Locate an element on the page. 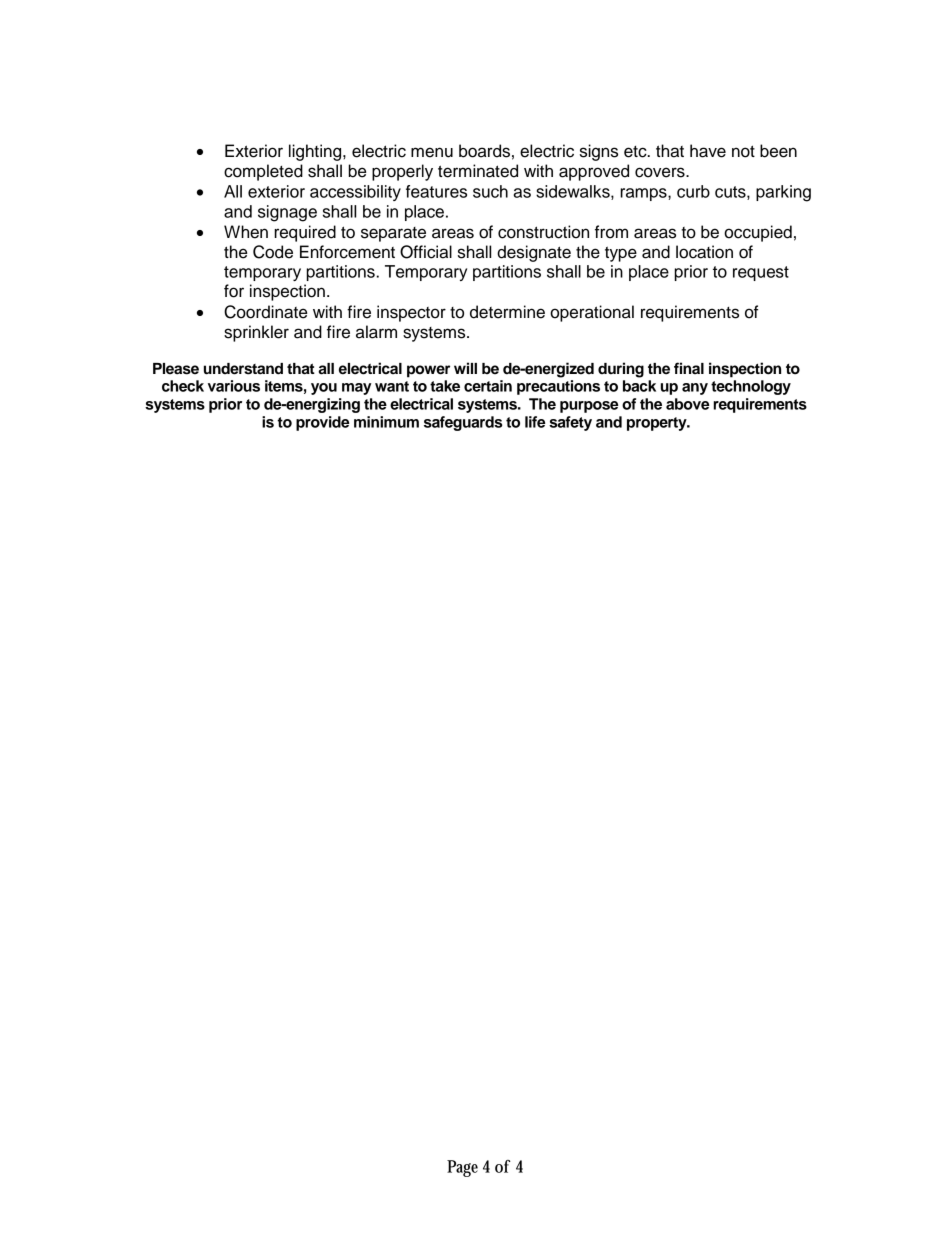 The width and height of the image is (952, 1233). life is located at coordinates (535, 422).
